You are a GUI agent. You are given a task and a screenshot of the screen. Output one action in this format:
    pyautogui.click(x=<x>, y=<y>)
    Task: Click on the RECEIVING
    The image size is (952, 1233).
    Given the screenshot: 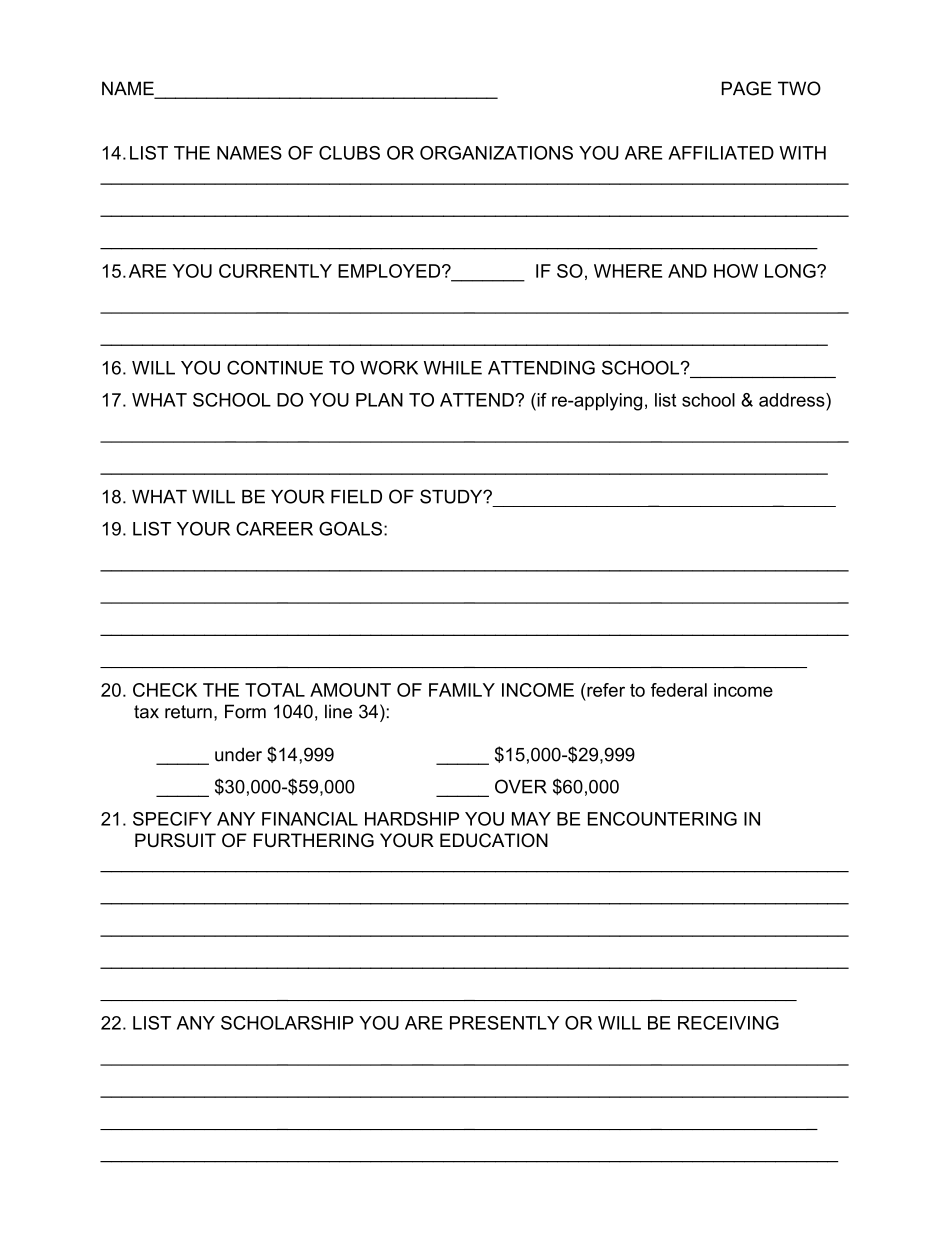 What is the action you would take?
    pyautogui.click(x=728, y=1023)
